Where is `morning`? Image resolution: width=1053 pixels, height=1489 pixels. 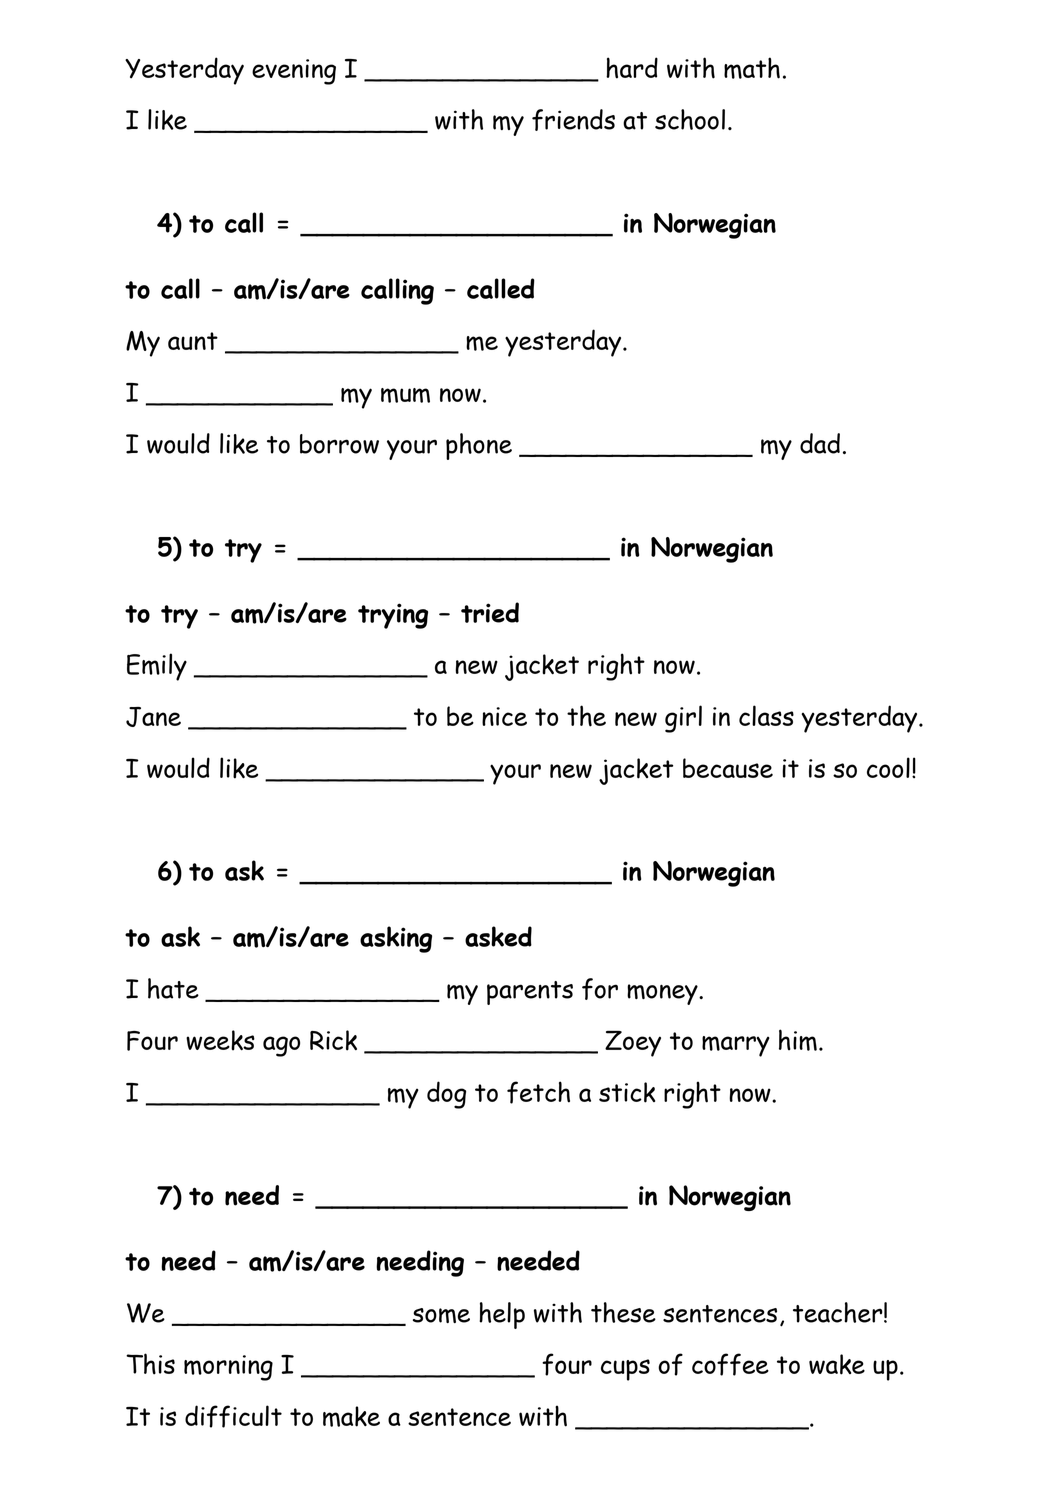
morning is located at coordinates (228, 1368).
